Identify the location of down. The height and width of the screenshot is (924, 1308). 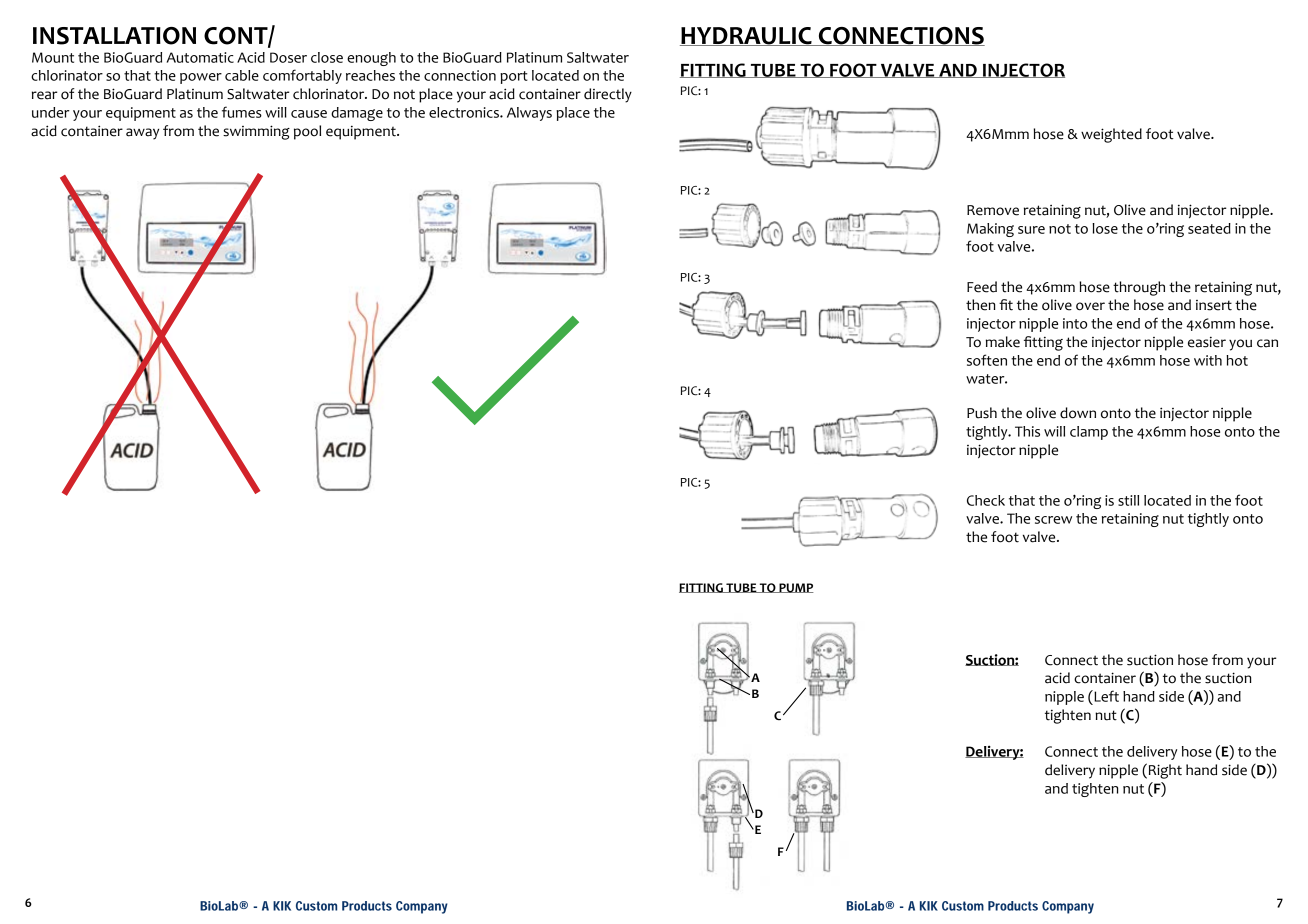
(1078, 413).
